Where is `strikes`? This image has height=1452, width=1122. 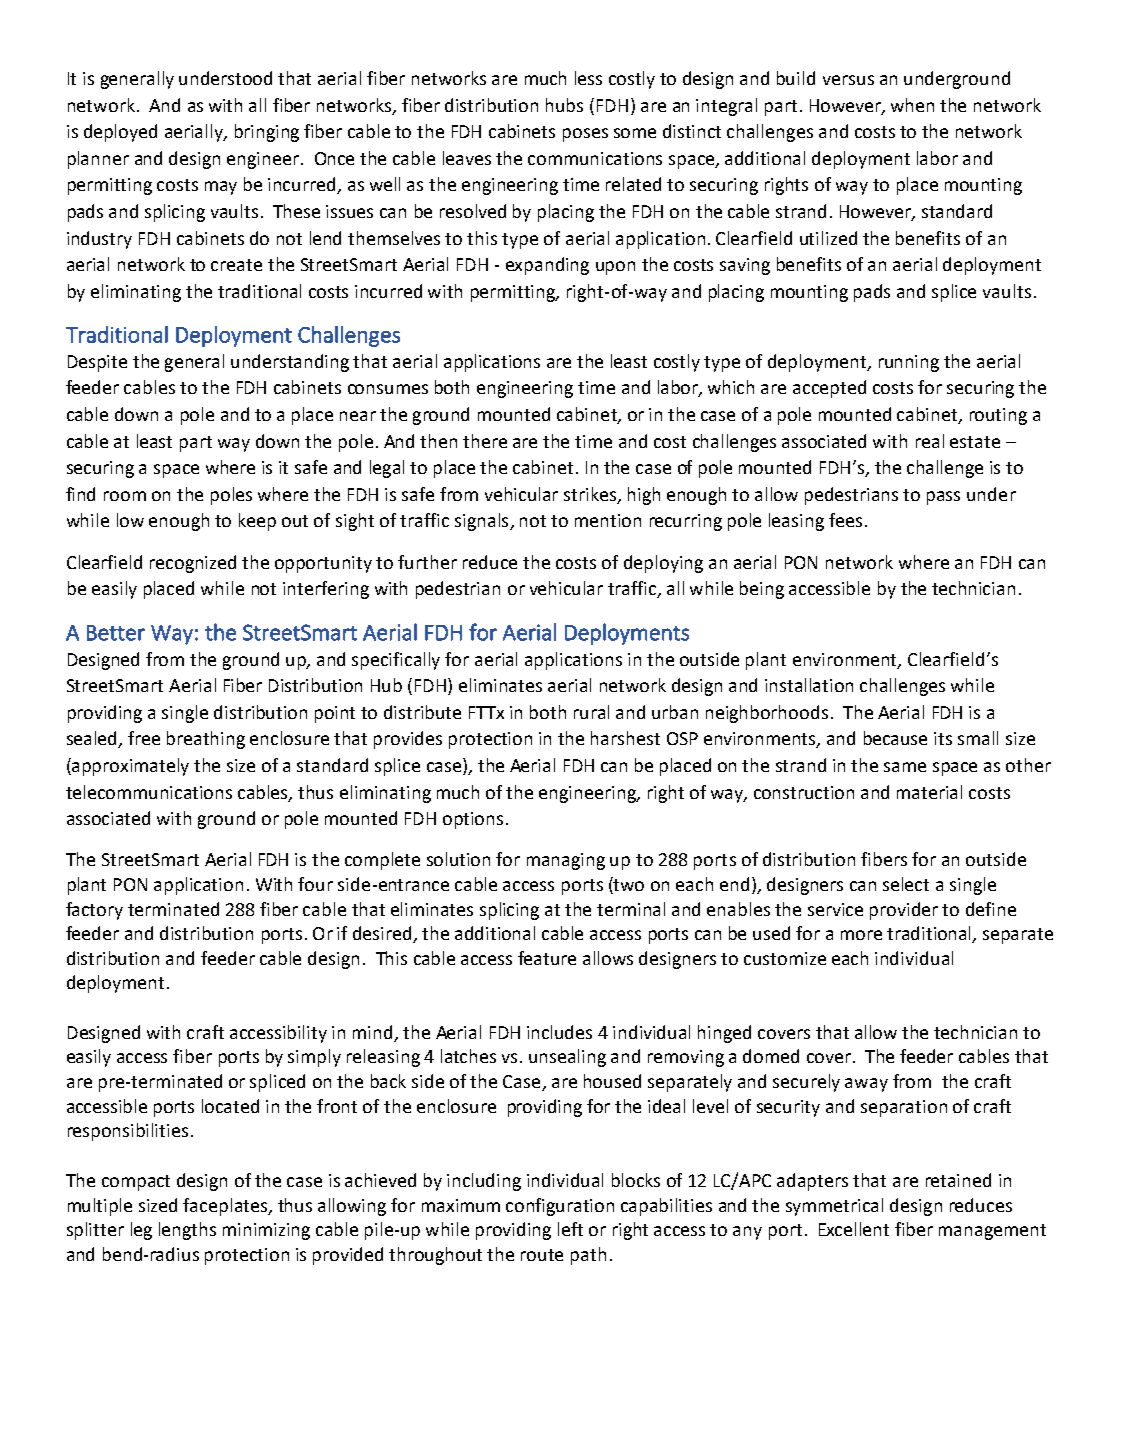 strikes is located at coordinates (591, 495).
